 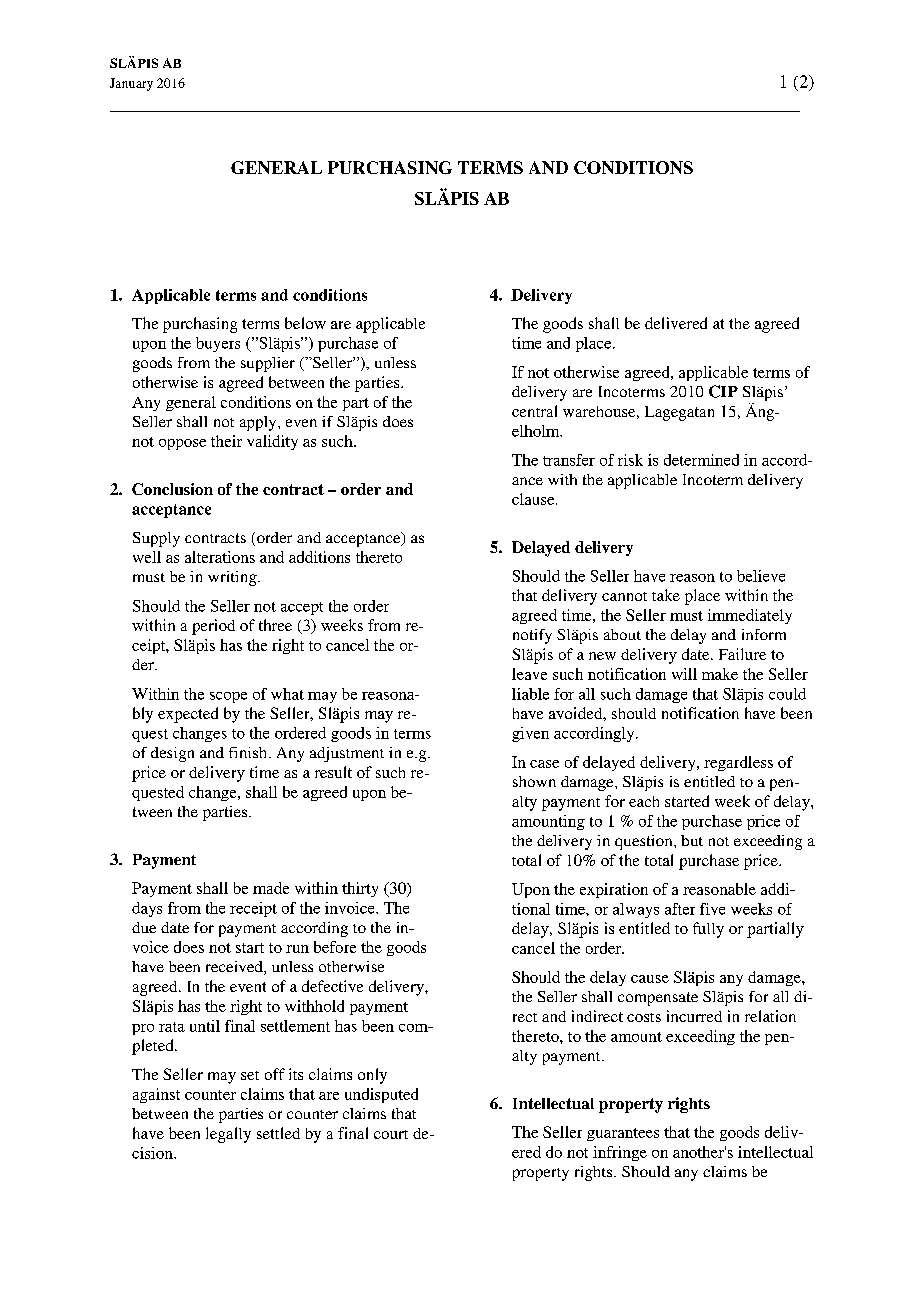 I want to click on legally, so click(x=228, y=1135).
